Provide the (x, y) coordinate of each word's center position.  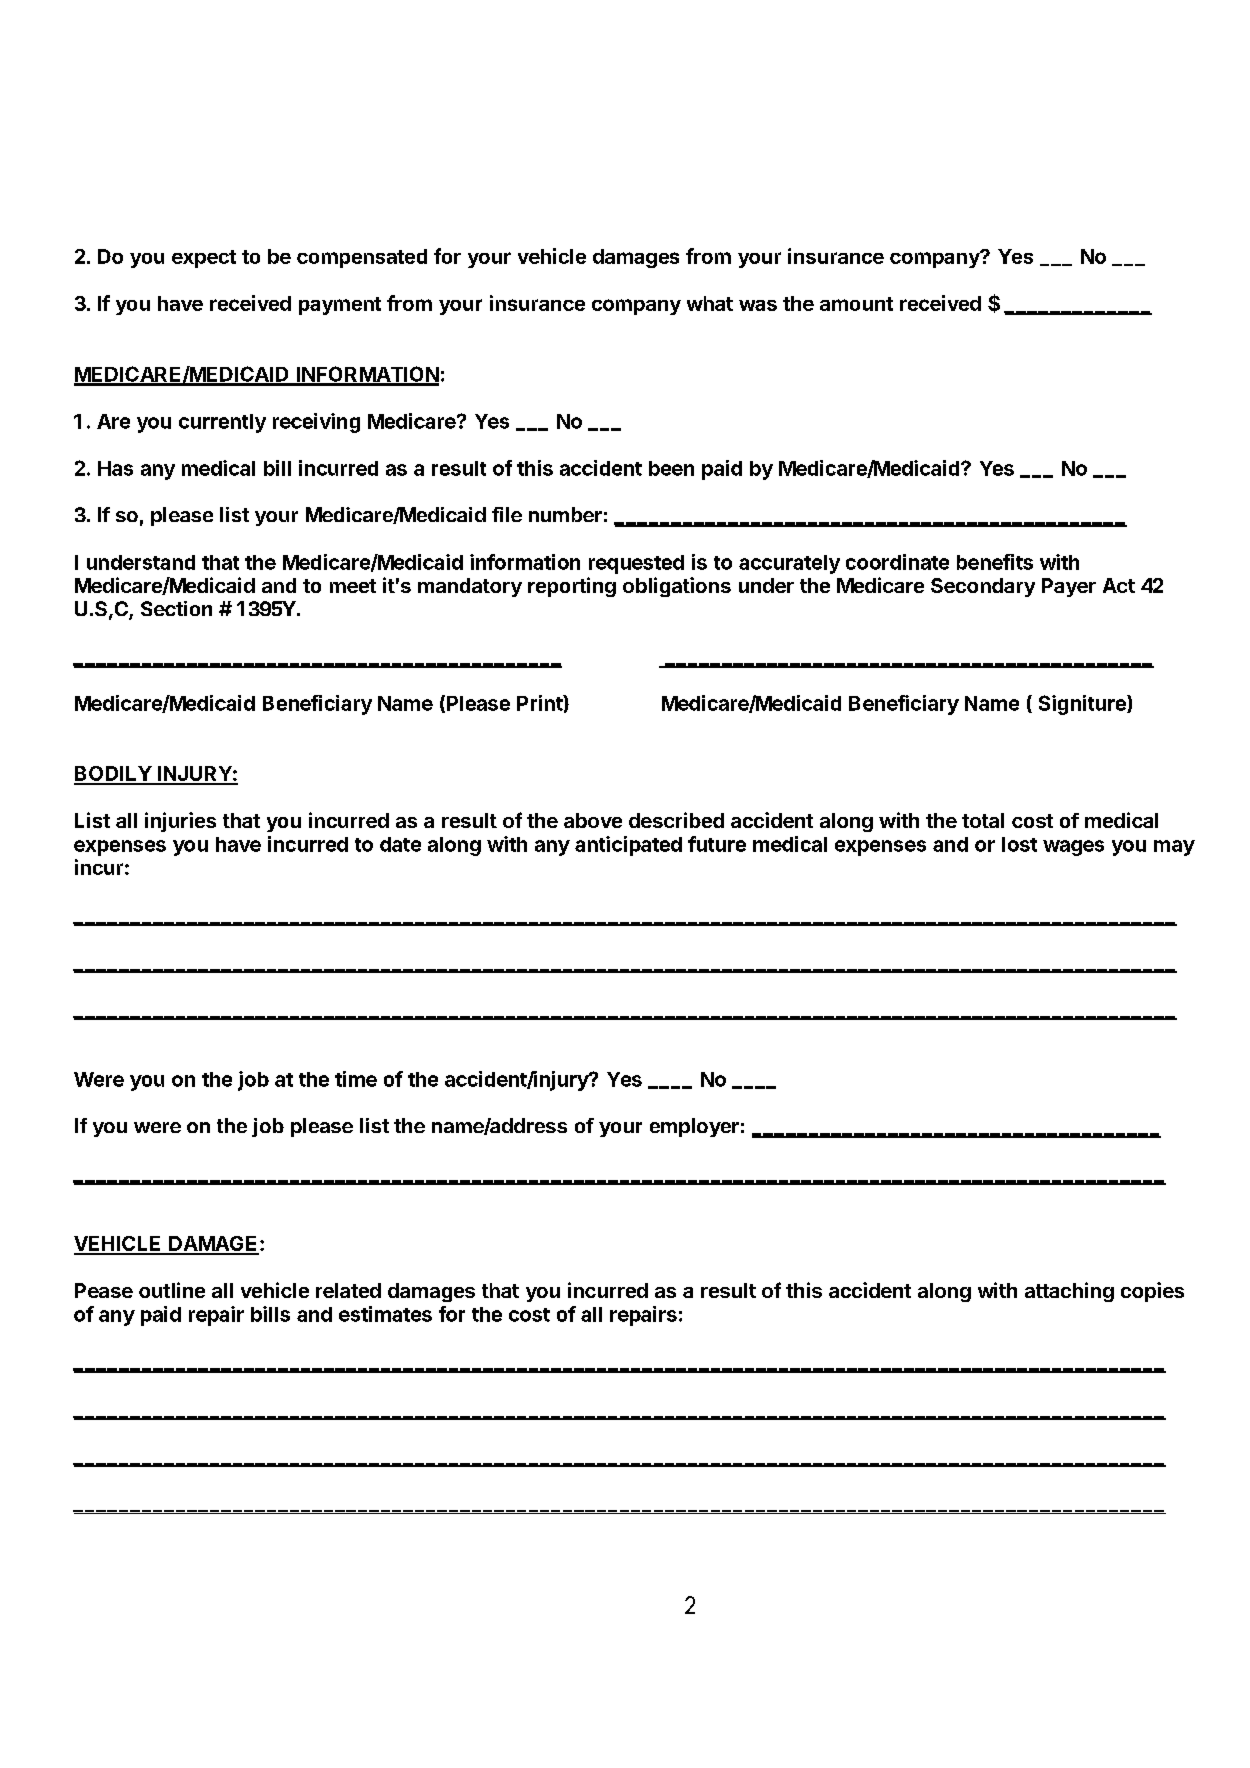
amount (856, 304)
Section (176, 608)
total (983, 820)
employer (694, 1127)
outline (172, 1290)
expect (204, 259)
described (676, 820)
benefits (995, 562)
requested (636, 564)
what (710, 303)
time (356, 1079)
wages (1073, 848)
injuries (180, 822)
